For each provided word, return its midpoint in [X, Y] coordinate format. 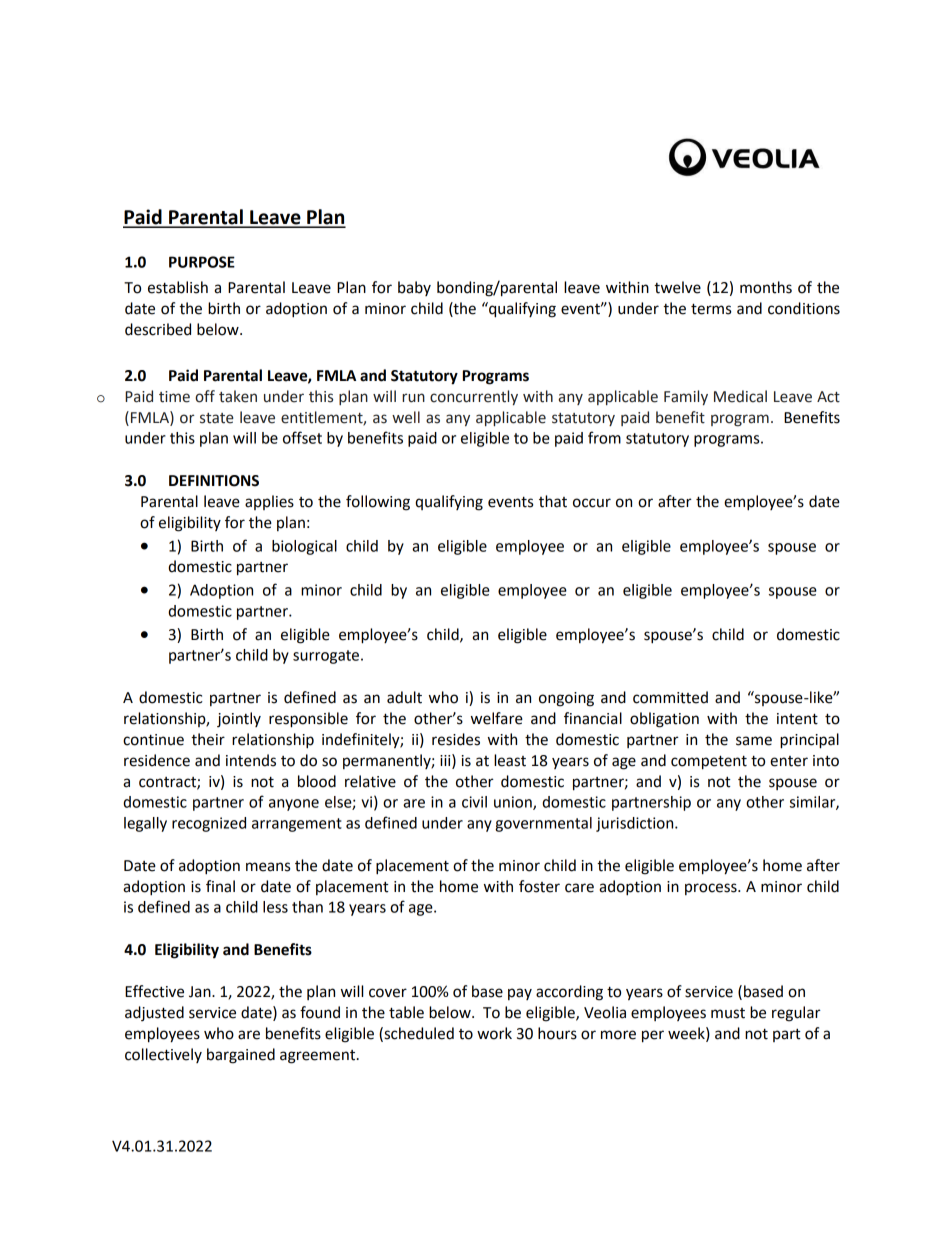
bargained [241, 1056]
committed [670, 697]
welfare [497, 718]
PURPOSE [202, 262]
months [766, 287]
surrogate [326, 657]
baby [414, 288]
